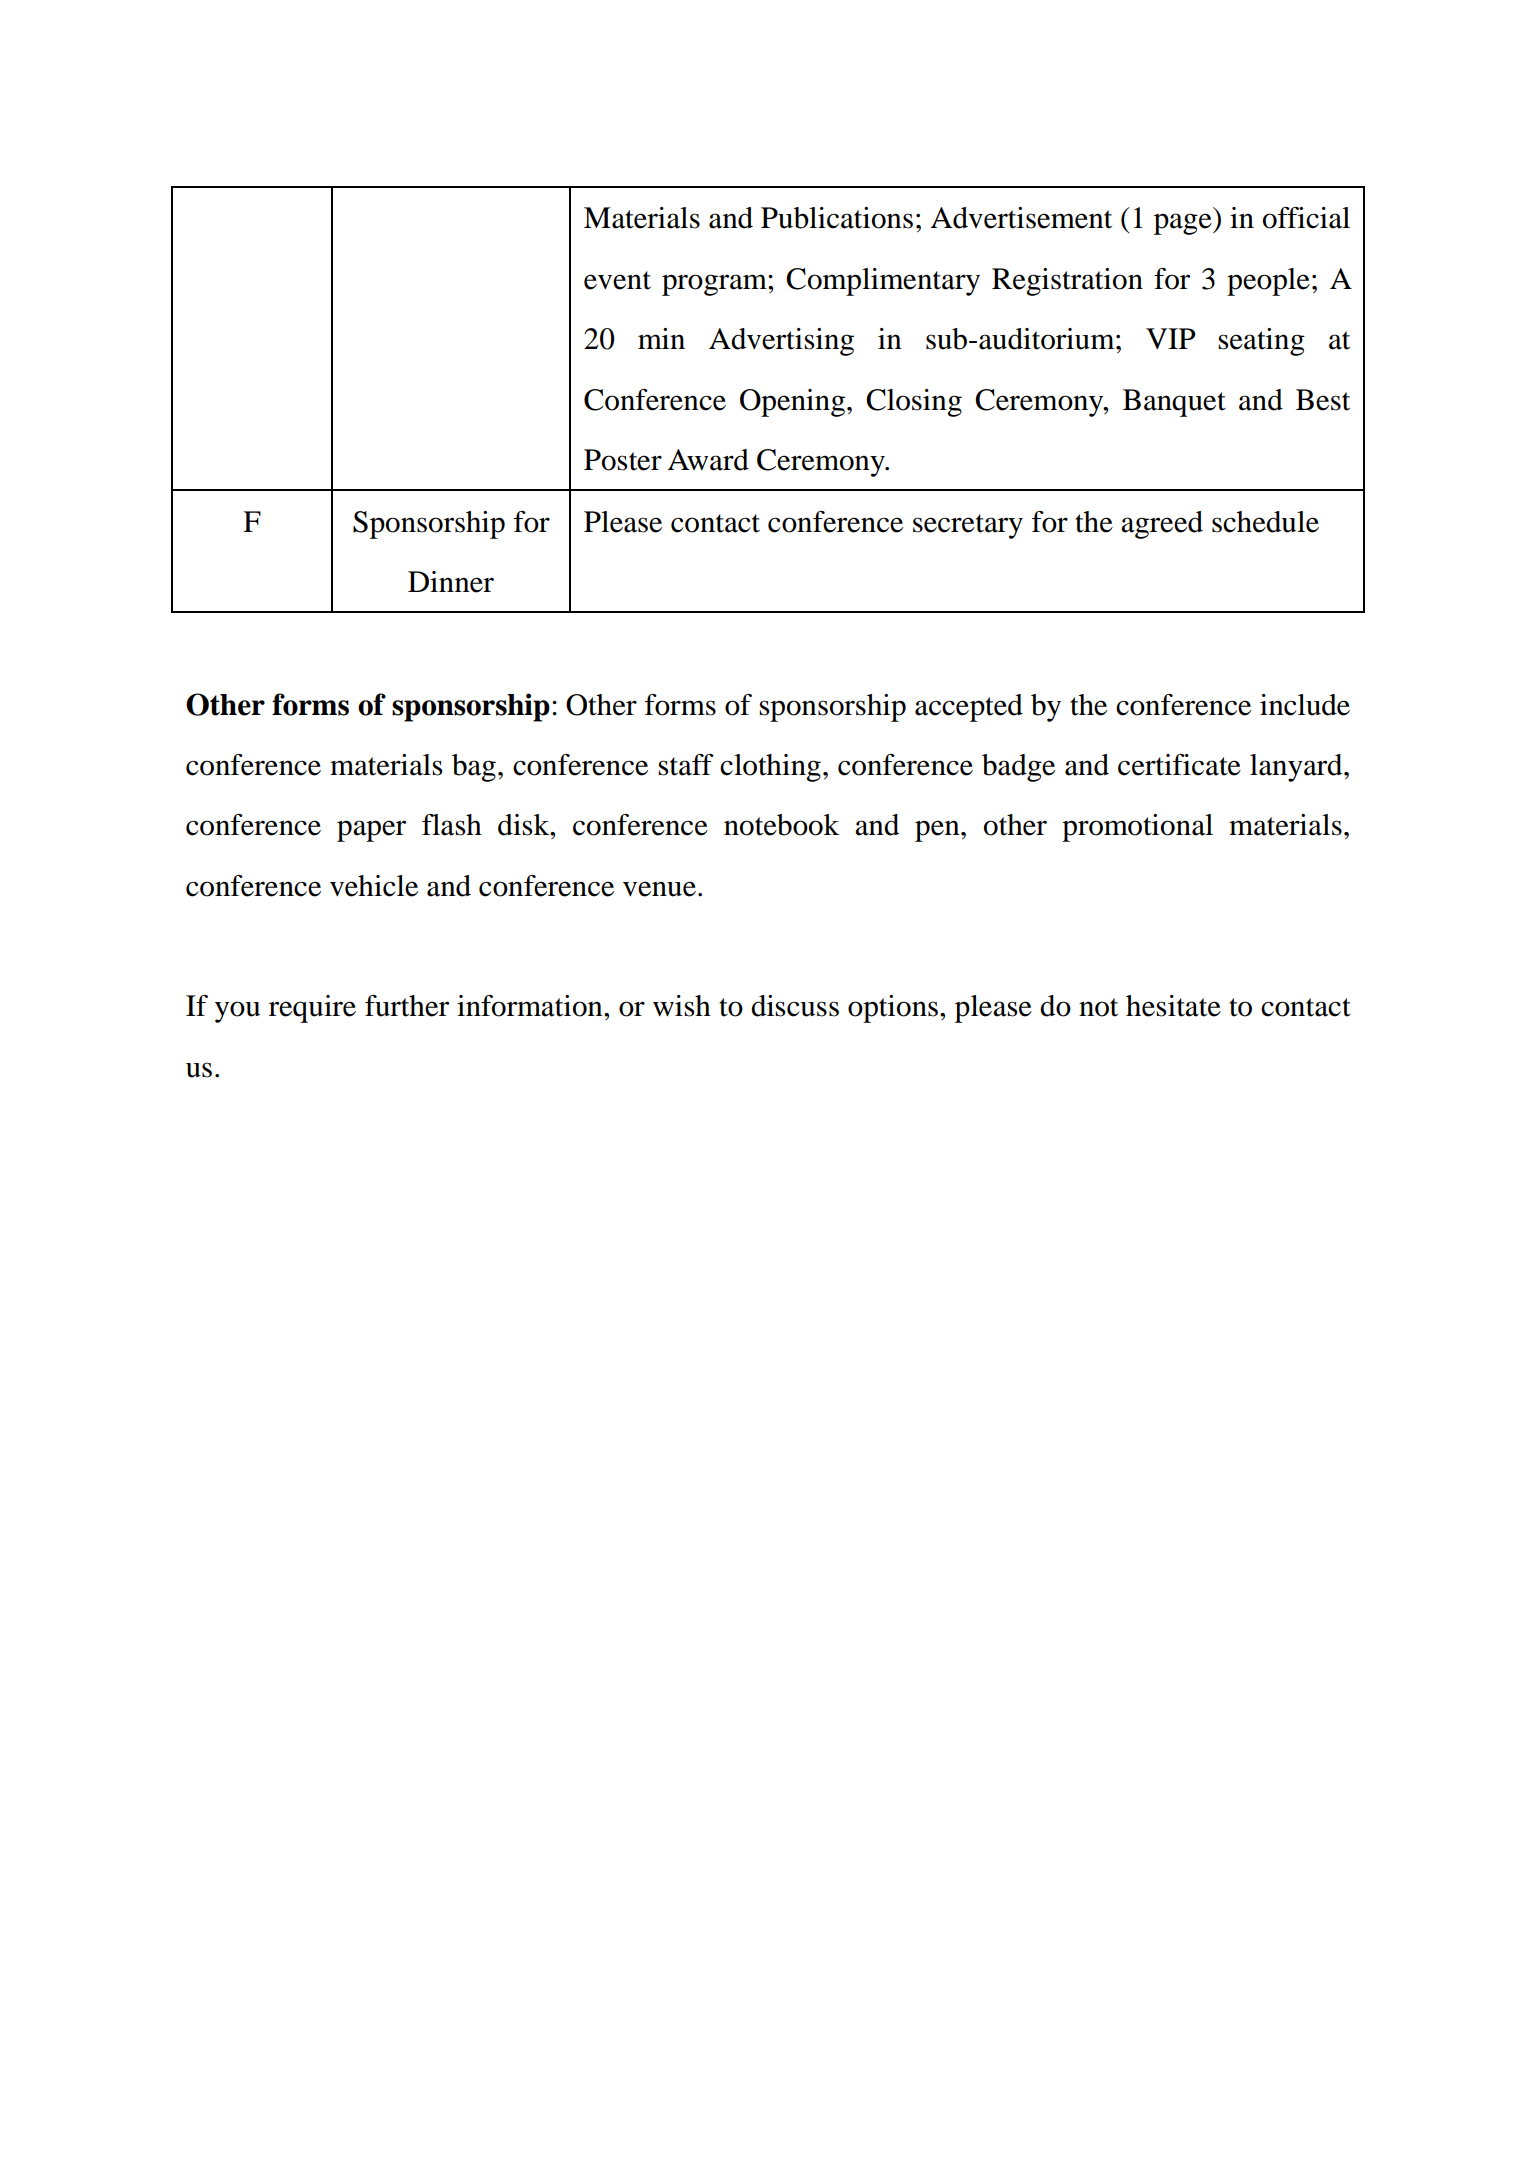  What do you see at coordinates (1162, 525) in the screenshot?
I see `agreed` at bounding box center [1162, 525].
